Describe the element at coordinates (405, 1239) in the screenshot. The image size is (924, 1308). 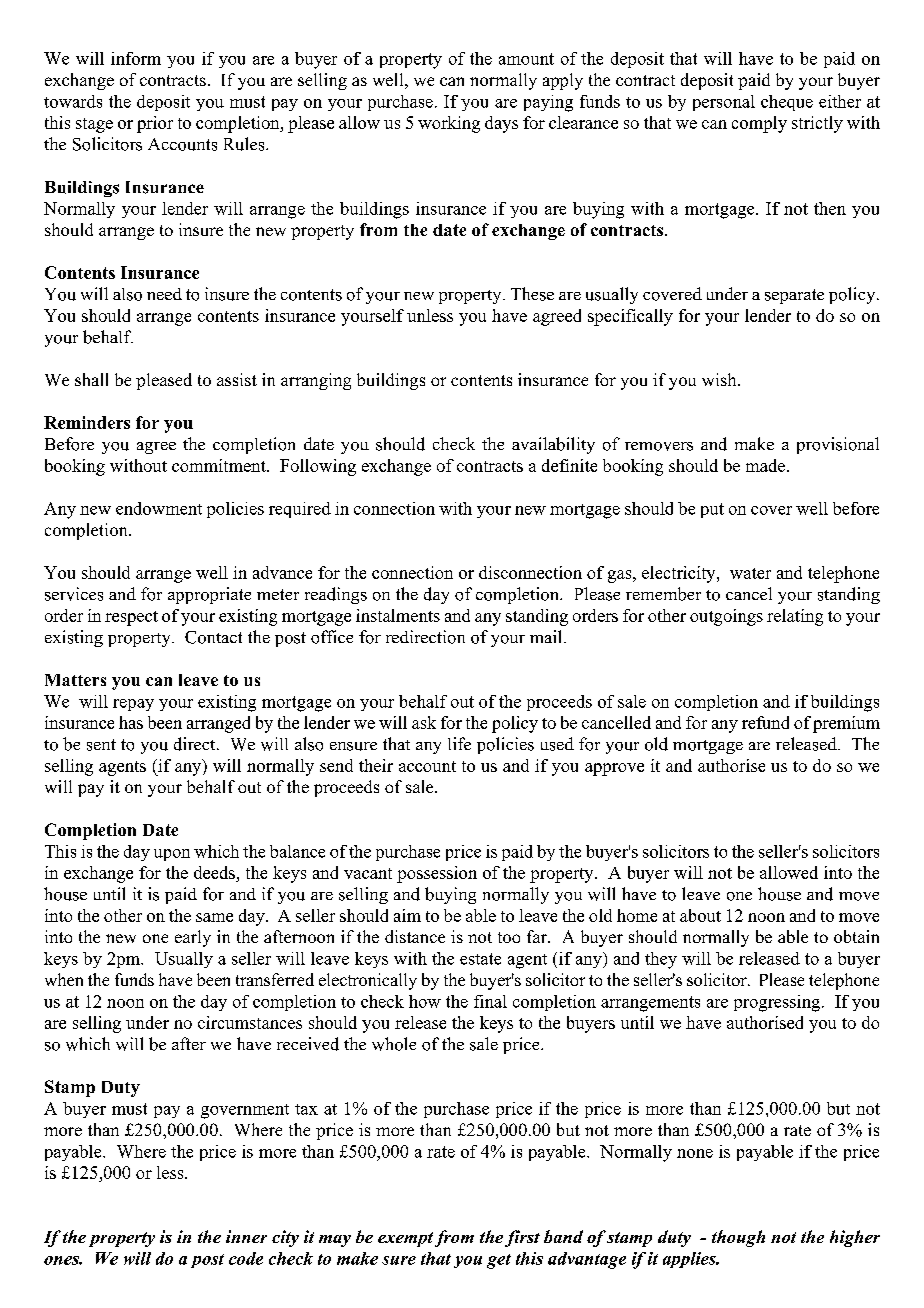
I see `exempt` at that location.
